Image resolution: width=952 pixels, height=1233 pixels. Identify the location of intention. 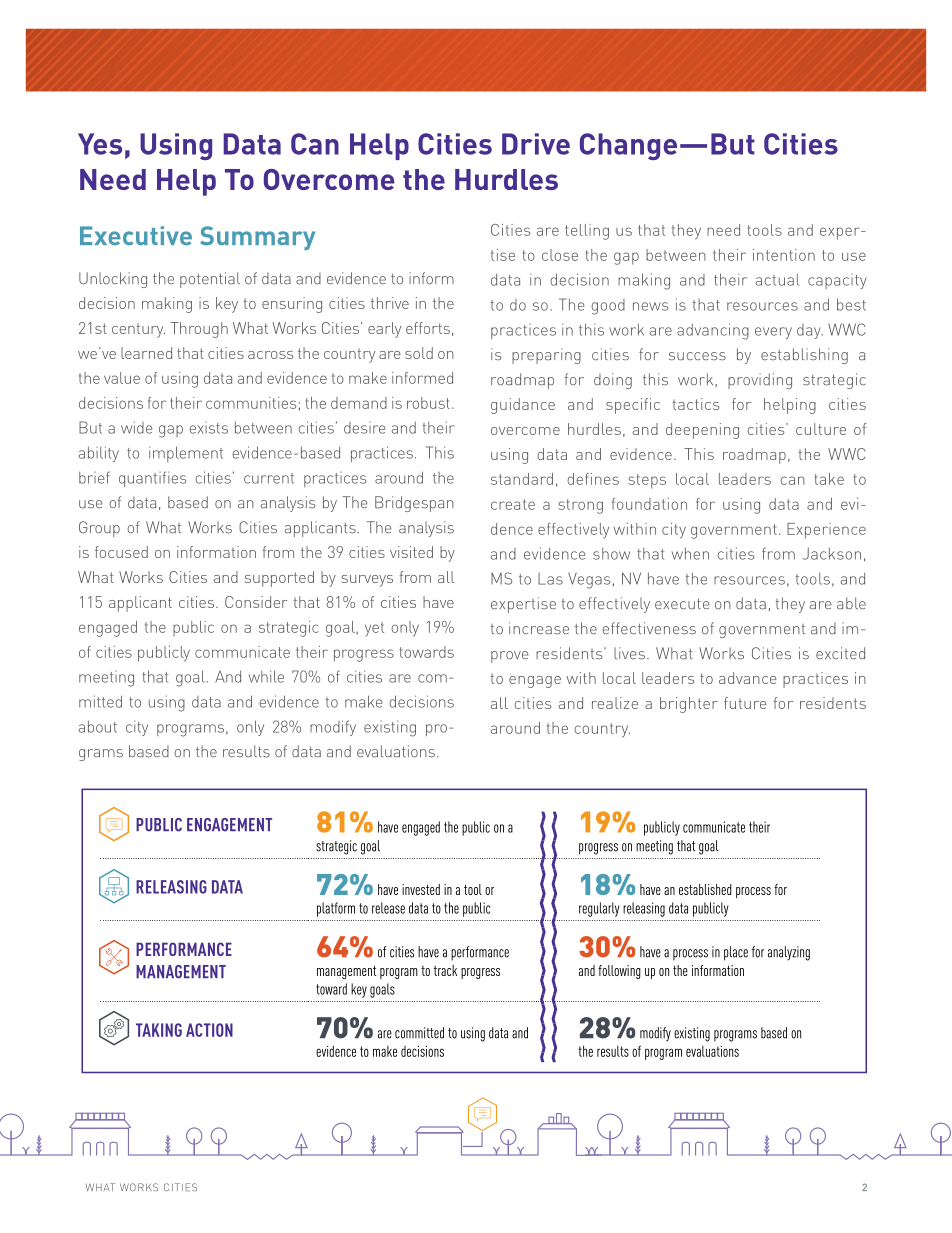
(784, 255).
